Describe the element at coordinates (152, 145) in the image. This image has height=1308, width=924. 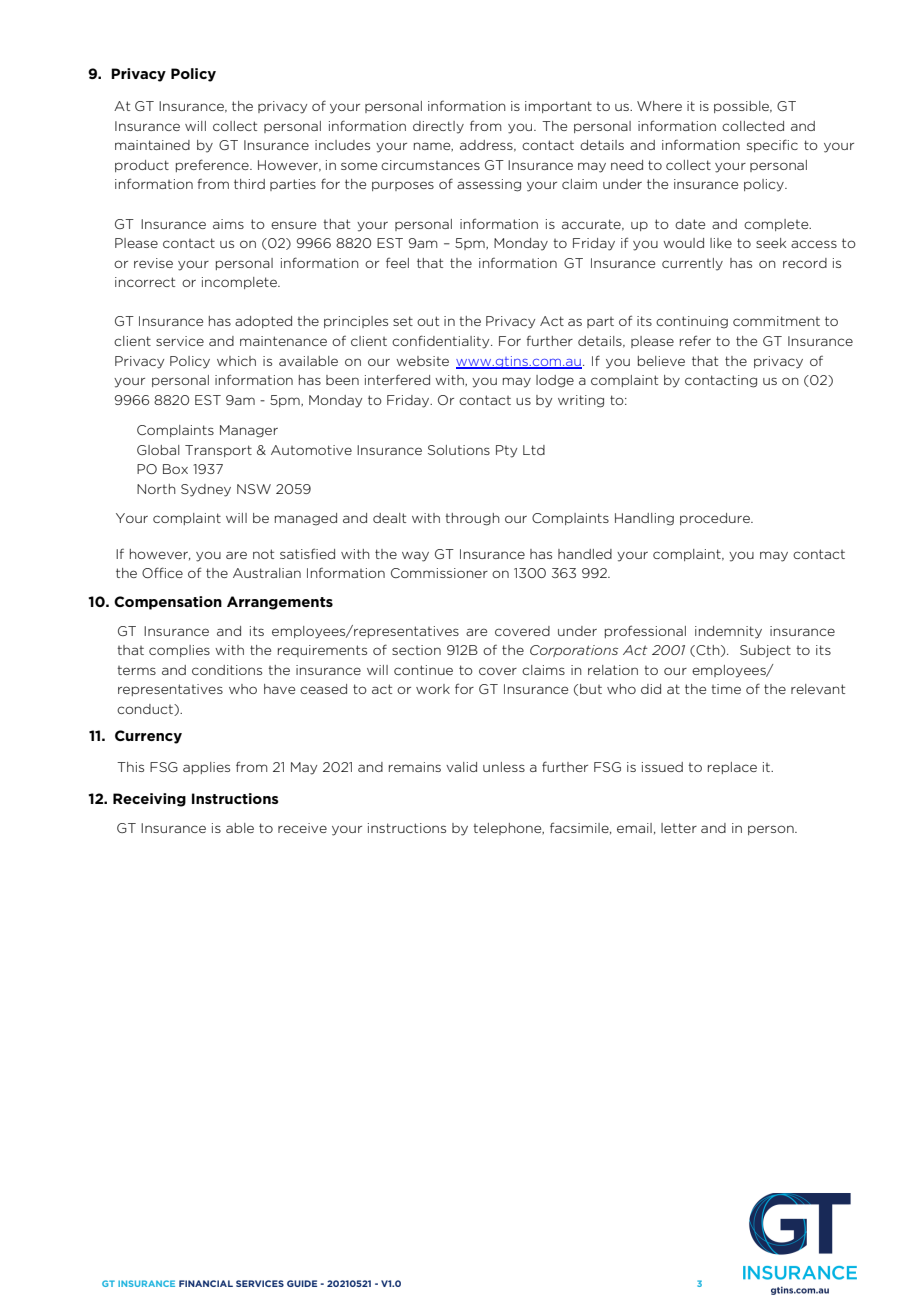
I see `maintained` at that location.
